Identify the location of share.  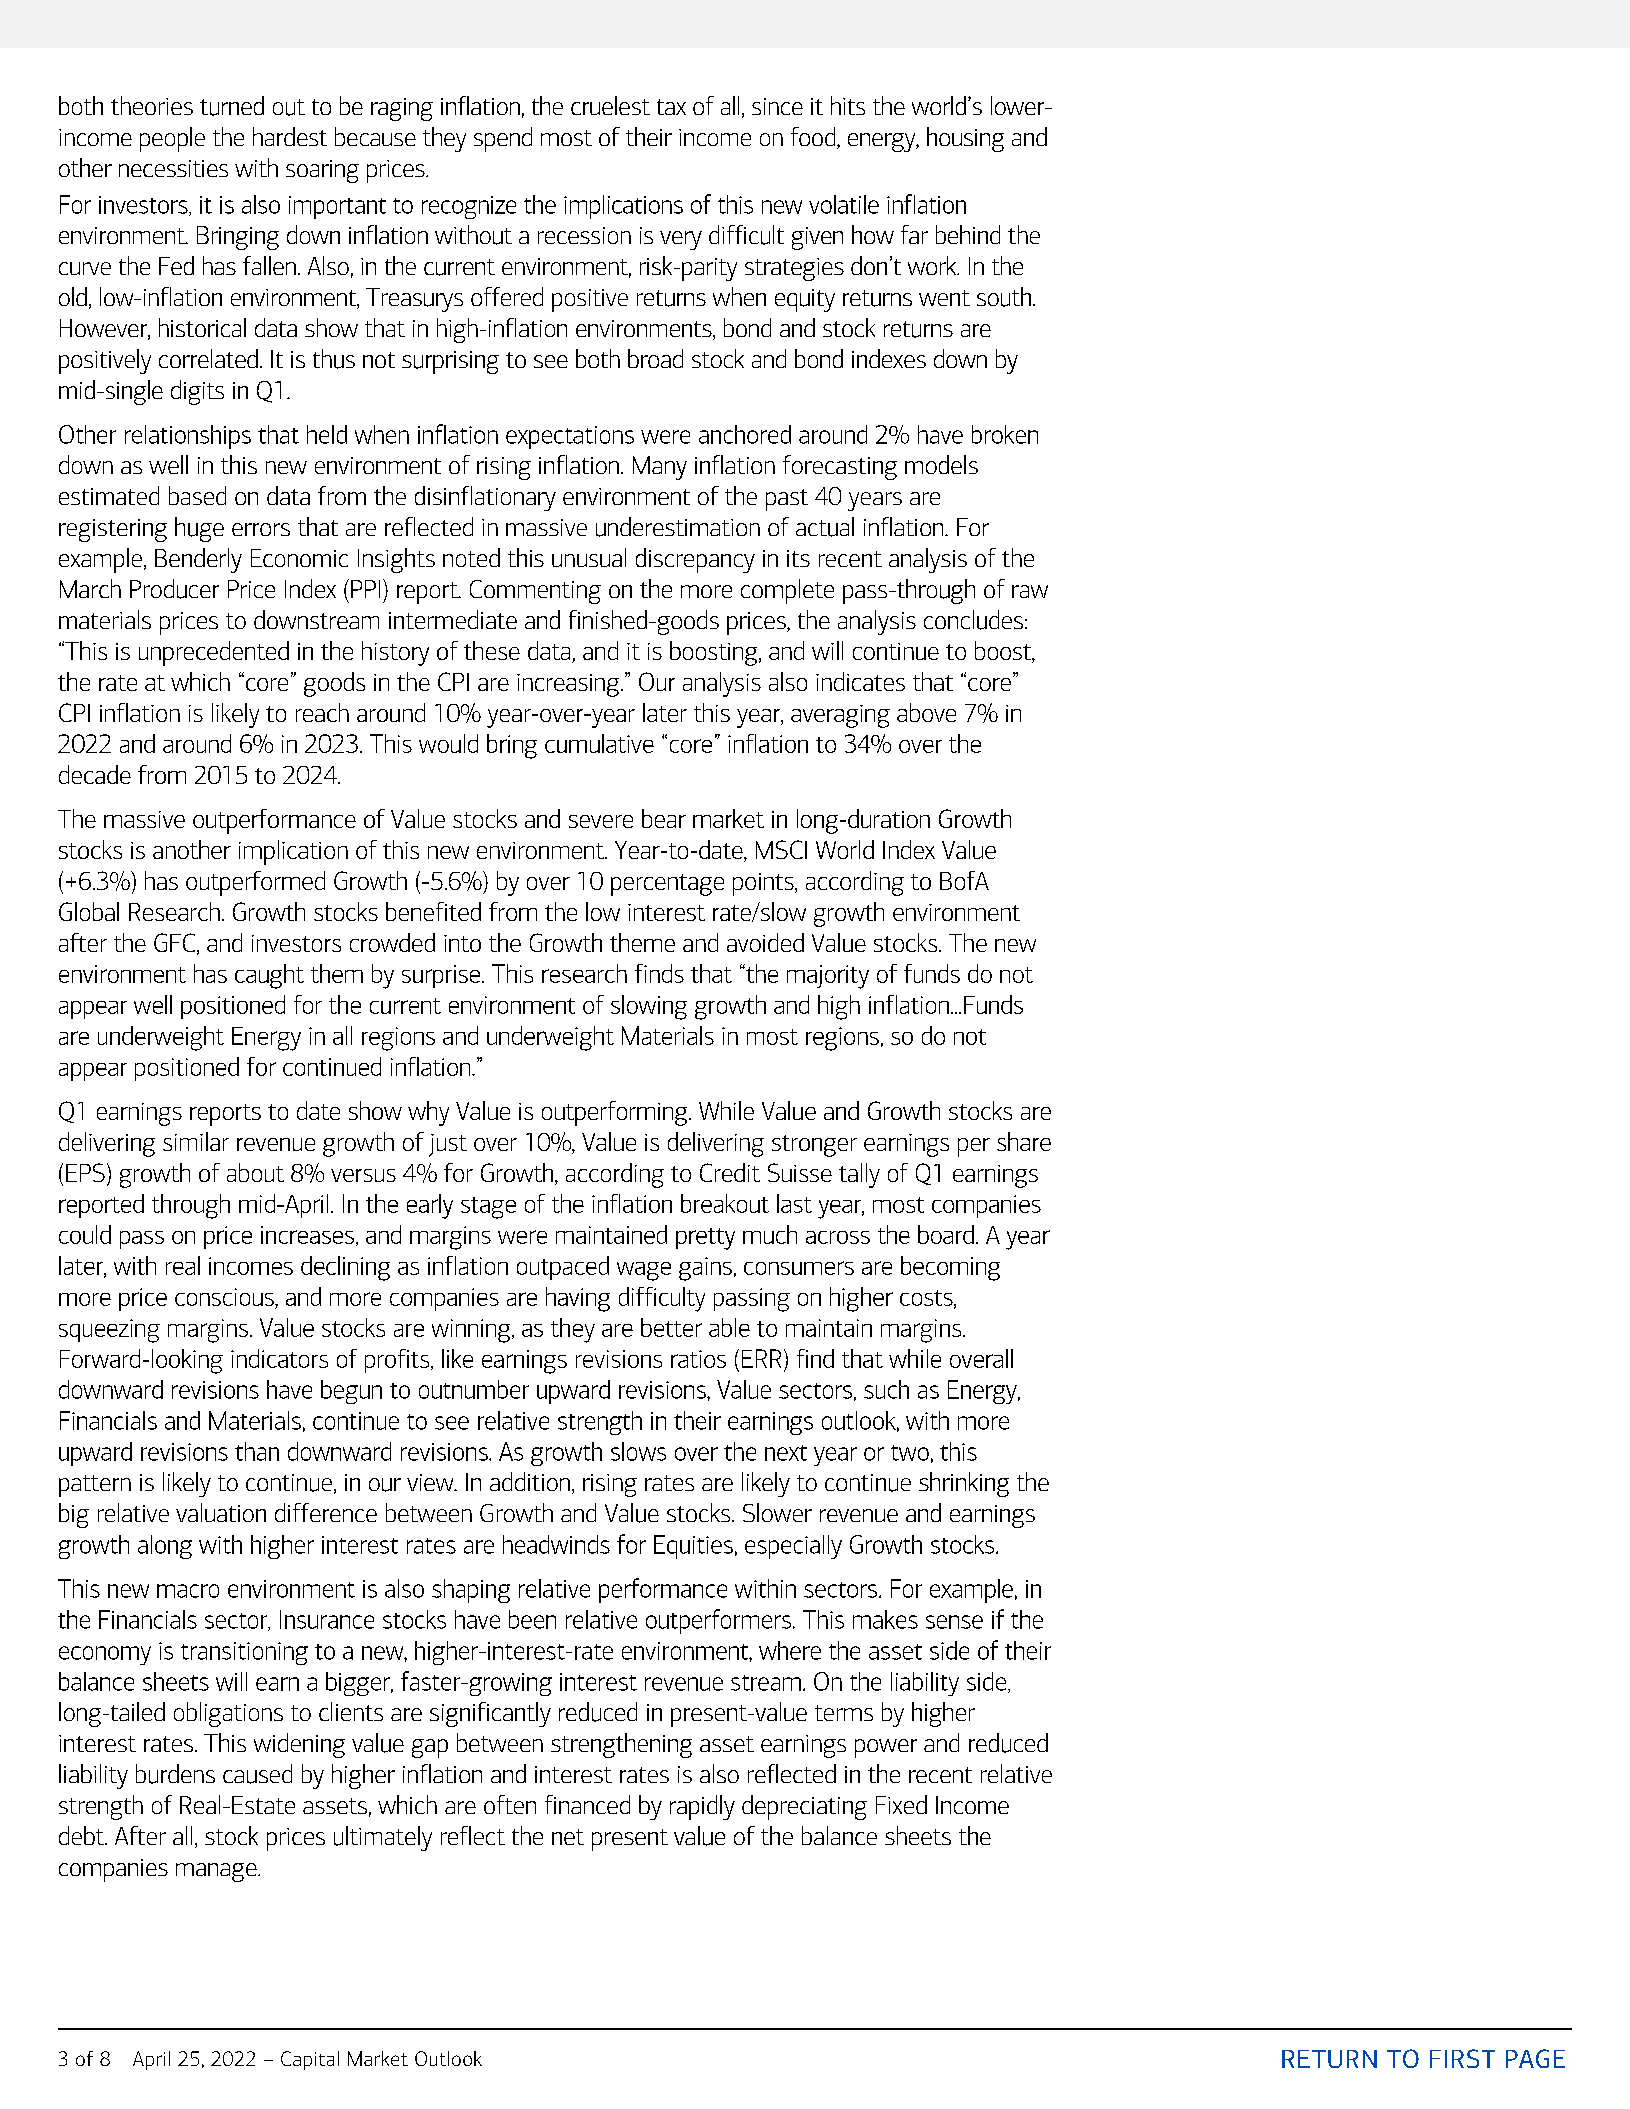
(1024, 1141).
